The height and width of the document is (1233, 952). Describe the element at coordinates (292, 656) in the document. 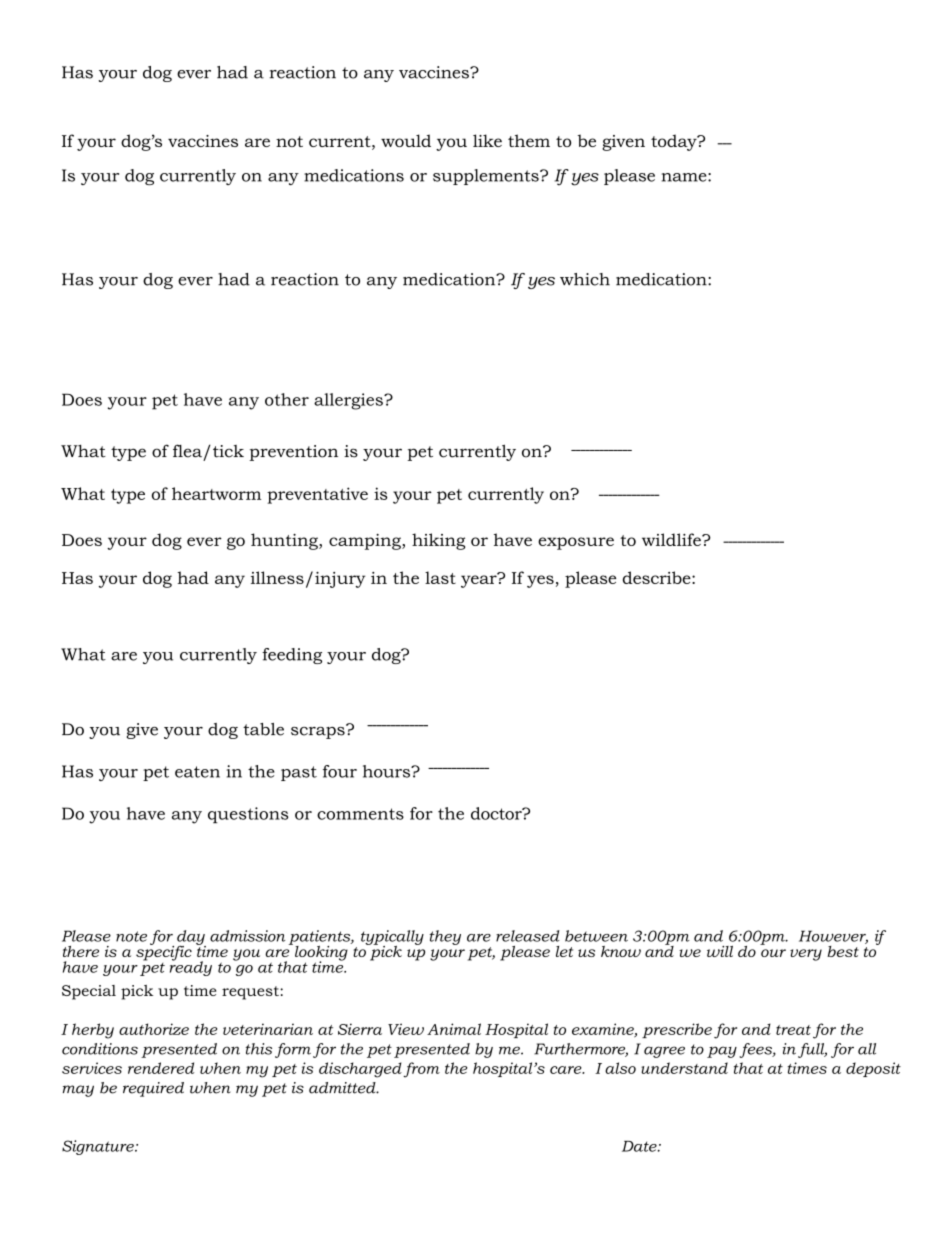

I see `feeding` at that location.
